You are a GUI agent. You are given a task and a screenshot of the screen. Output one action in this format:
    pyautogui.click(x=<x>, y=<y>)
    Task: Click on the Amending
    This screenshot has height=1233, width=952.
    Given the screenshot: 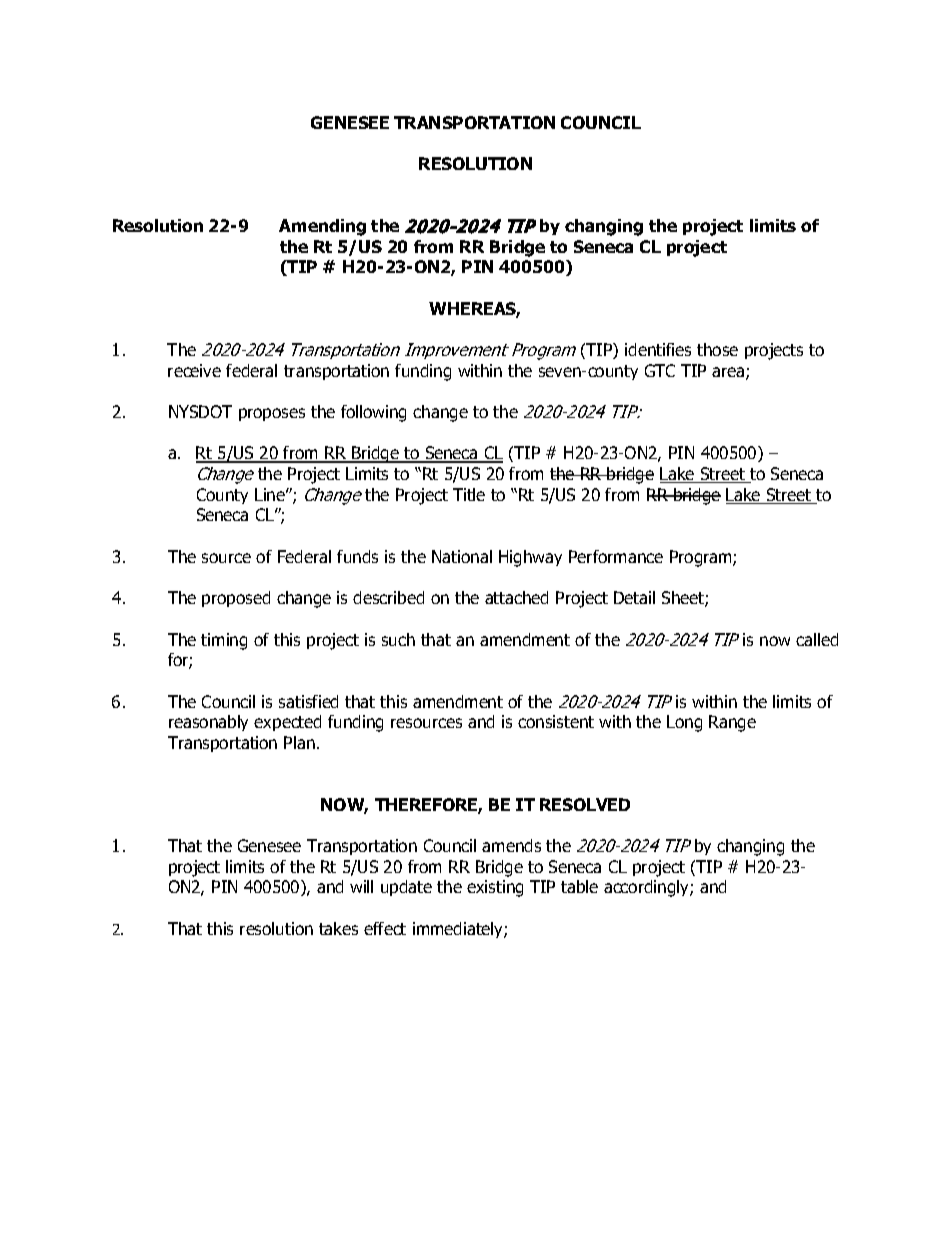 What is the action you would take?
    pyautogui.click(x=322, y=227)
